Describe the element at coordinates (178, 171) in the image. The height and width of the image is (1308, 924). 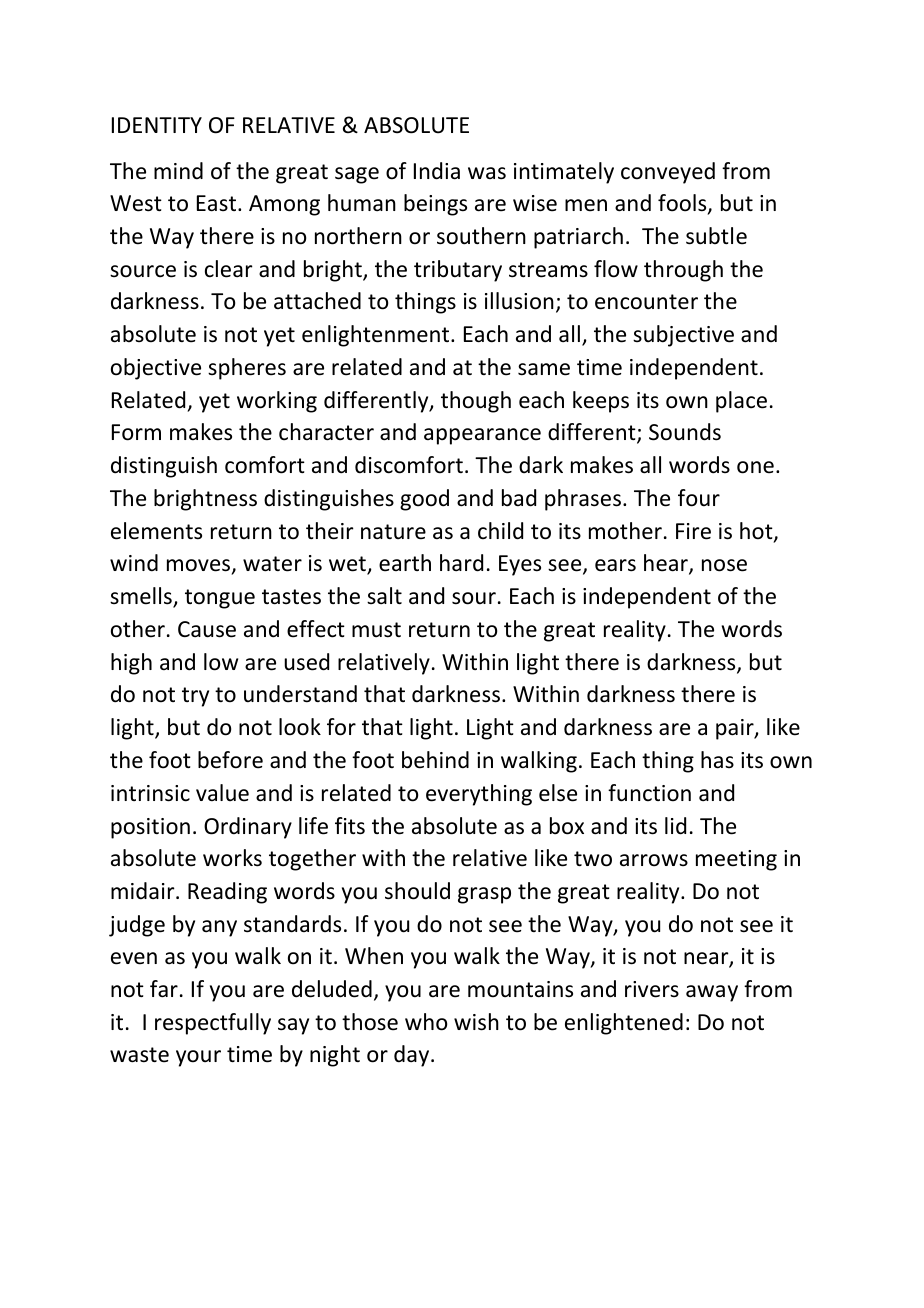
I see `mind` at that location.
